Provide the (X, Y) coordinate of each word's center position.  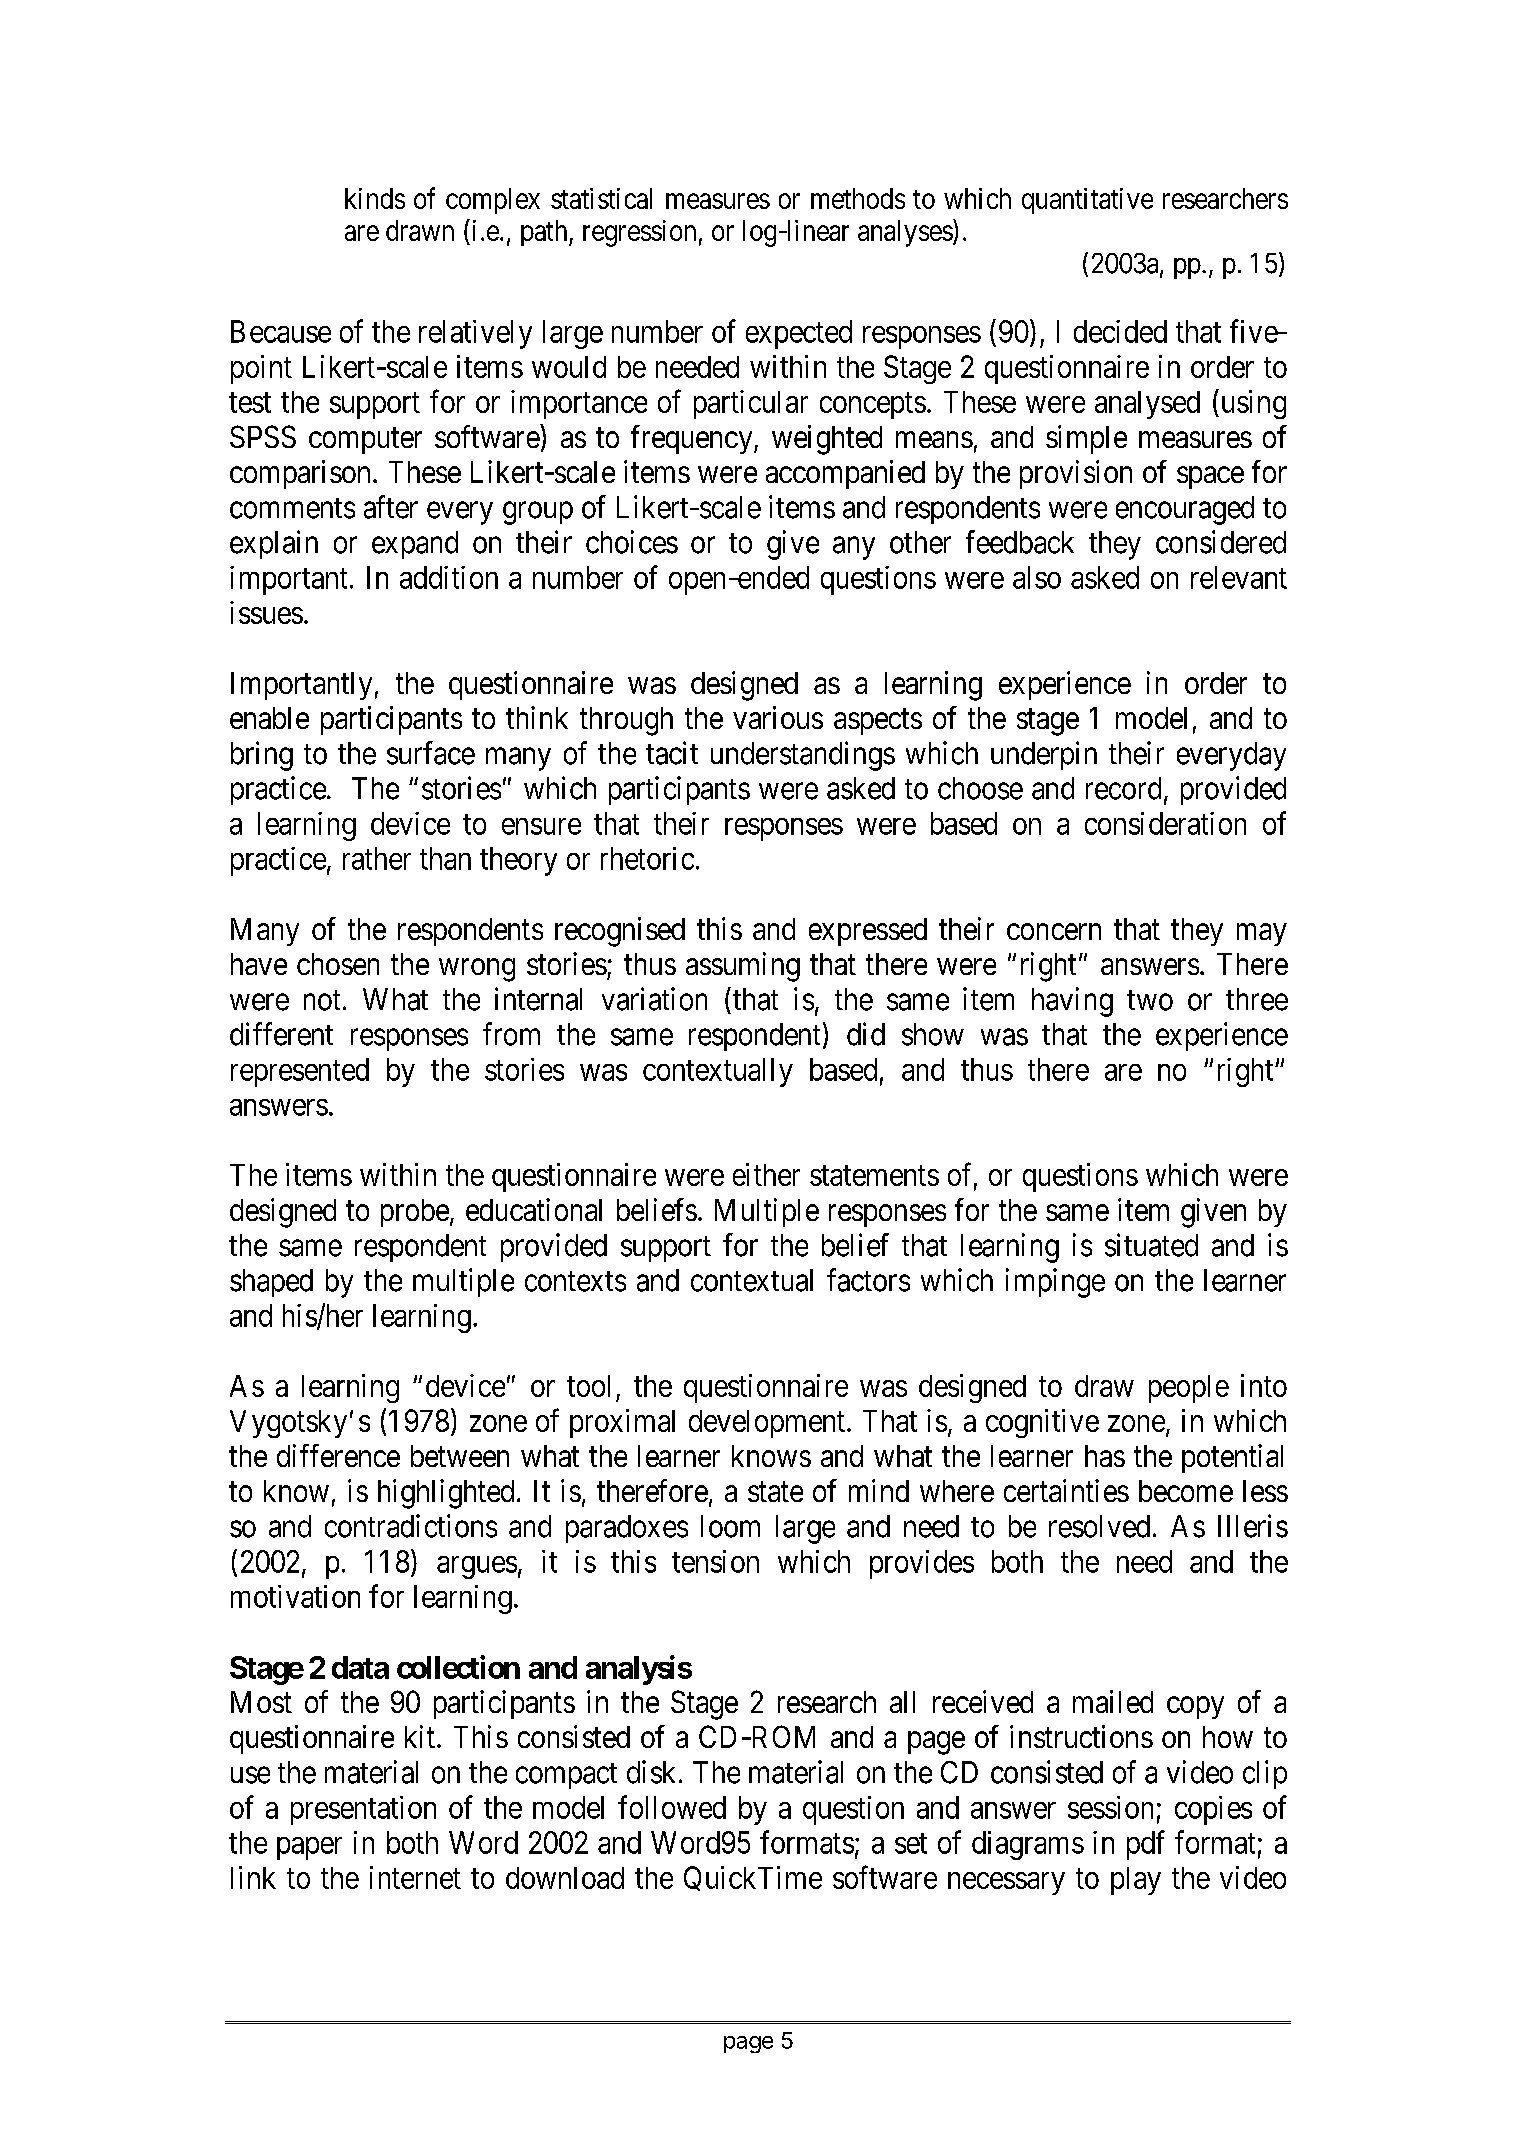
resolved (1099, 1526)
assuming (743, 967)
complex (493, 201)
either (766, 1174)
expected (799, 334)
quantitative (1087, 201)
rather (377, 858)
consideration (1165, 823)
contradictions (411, 1526)
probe (415, 1213)
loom (730, 1526)
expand (415, 545)
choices (632, 542)
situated (1151, 1245)
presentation (363, 1810)
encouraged (1185, 510)
